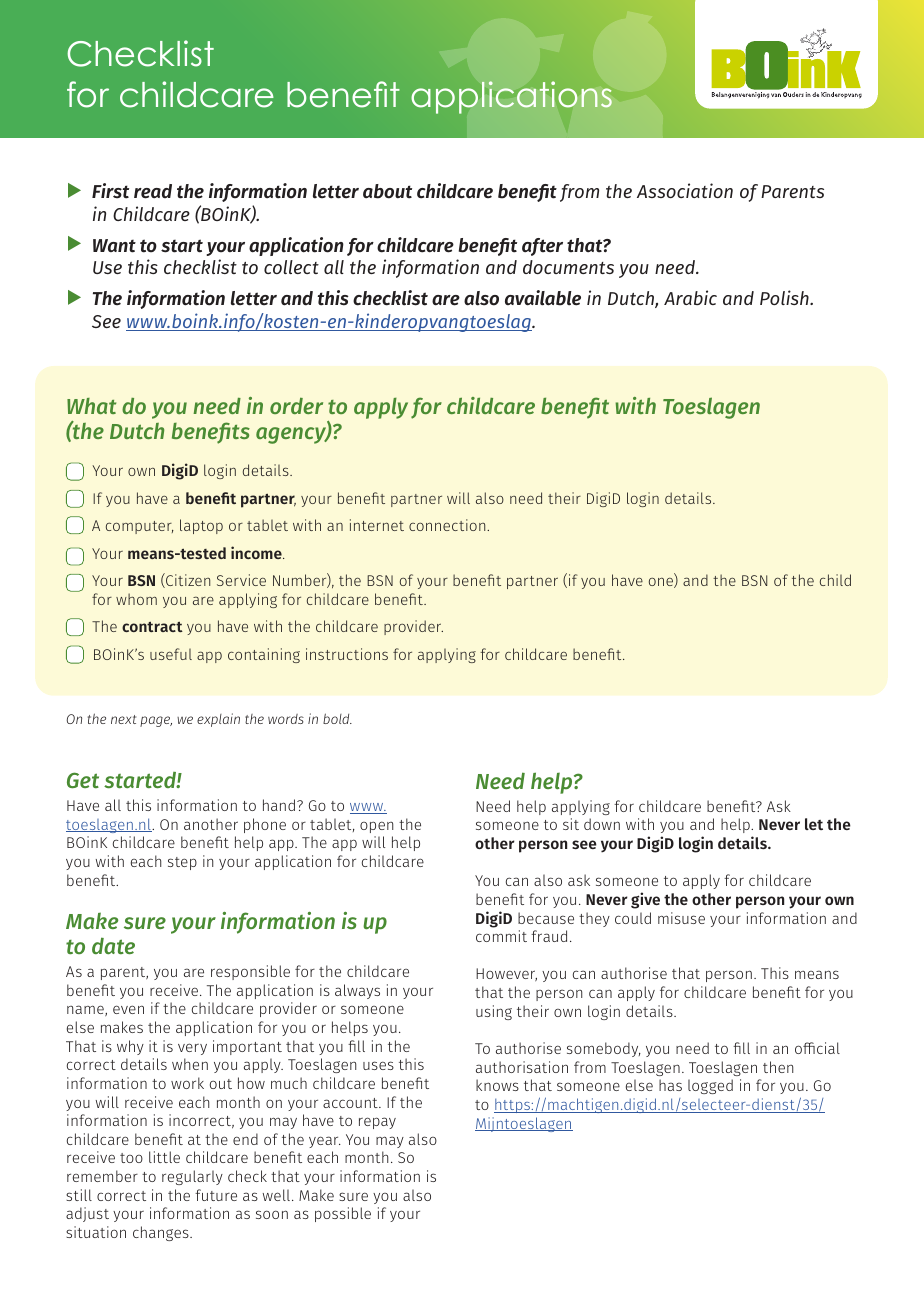 The image size is (924, 1308). I want to click on page, so click(156, 721).
